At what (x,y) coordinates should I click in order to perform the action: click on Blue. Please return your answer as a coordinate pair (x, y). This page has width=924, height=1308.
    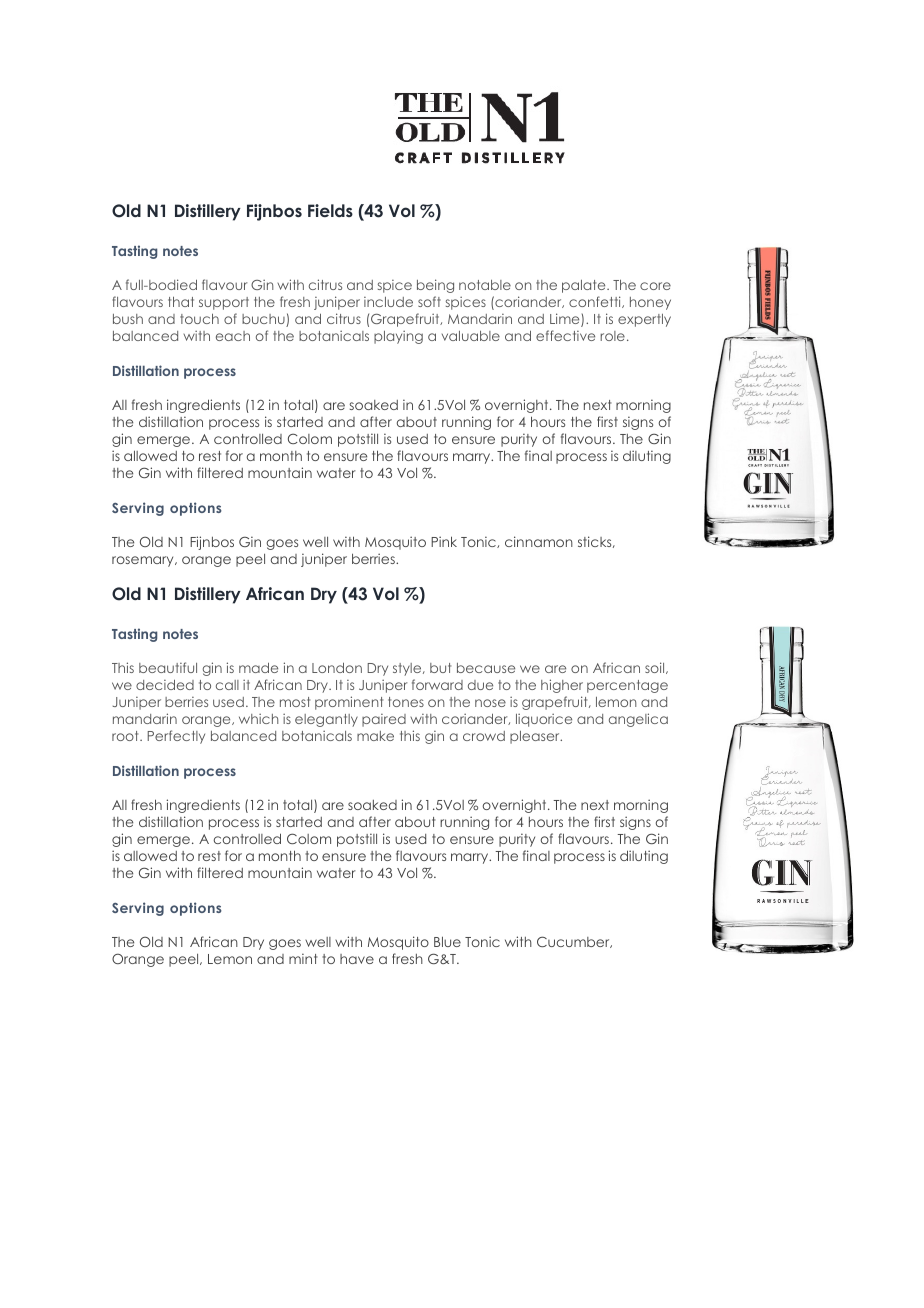
    Looking at the image, I should click on (447, 941).
